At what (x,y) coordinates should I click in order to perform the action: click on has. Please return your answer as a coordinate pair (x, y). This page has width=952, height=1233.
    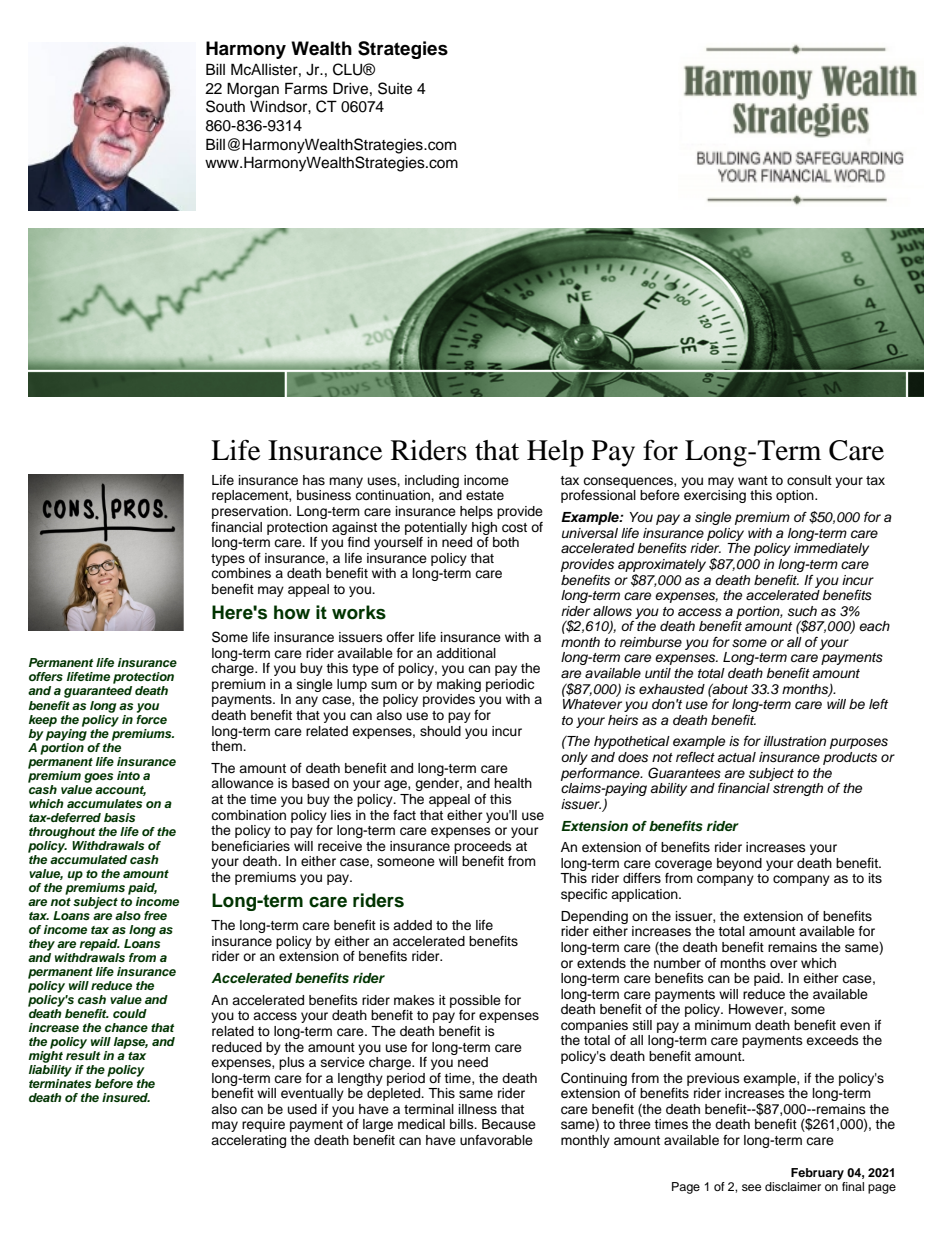
    Looking at the image, I should click on (314, 480).
